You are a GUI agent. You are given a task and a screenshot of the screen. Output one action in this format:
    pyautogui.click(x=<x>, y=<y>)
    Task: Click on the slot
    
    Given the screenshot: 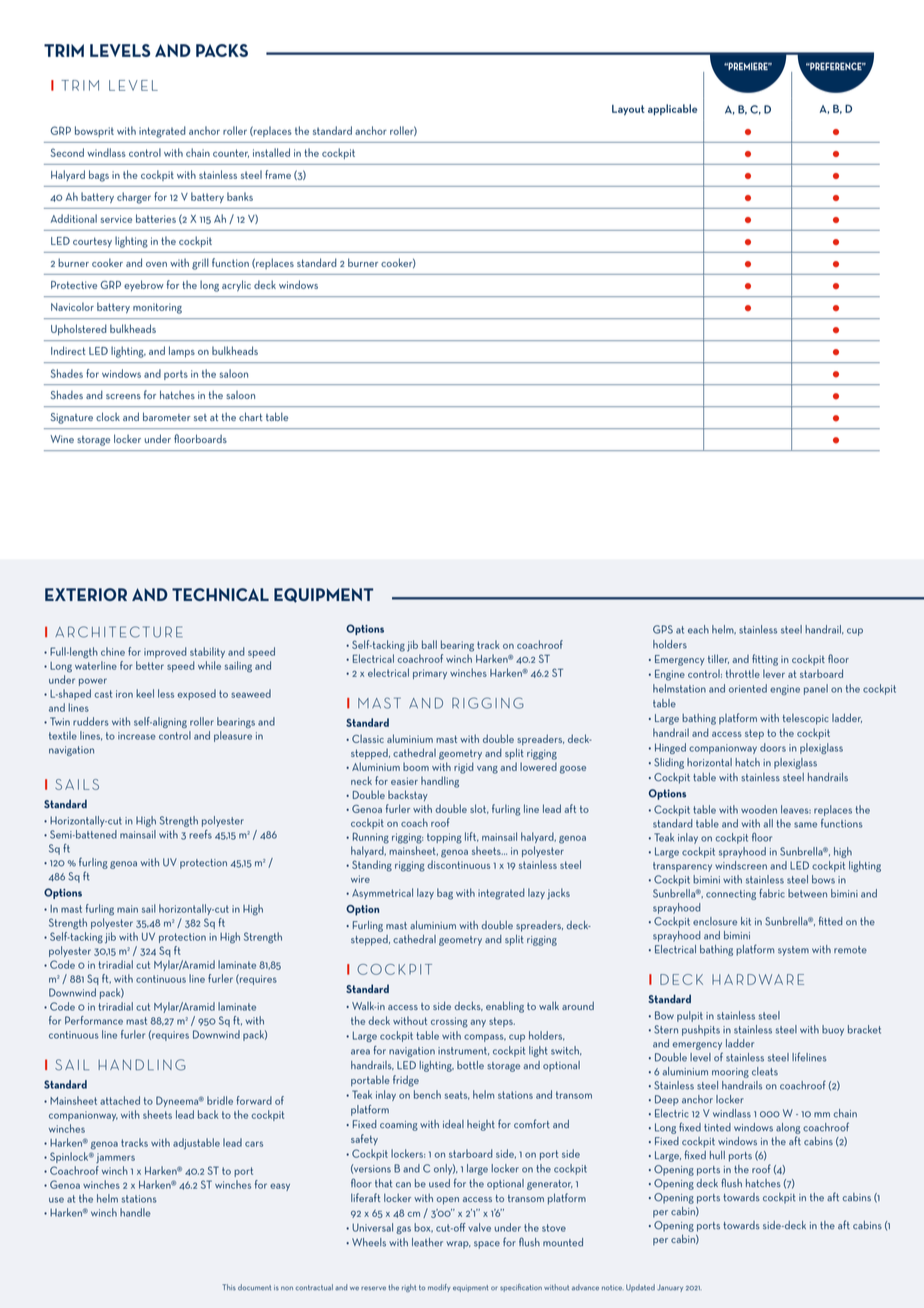 What is the action you would take?
    pyautogui.click(x=479, y=809)
